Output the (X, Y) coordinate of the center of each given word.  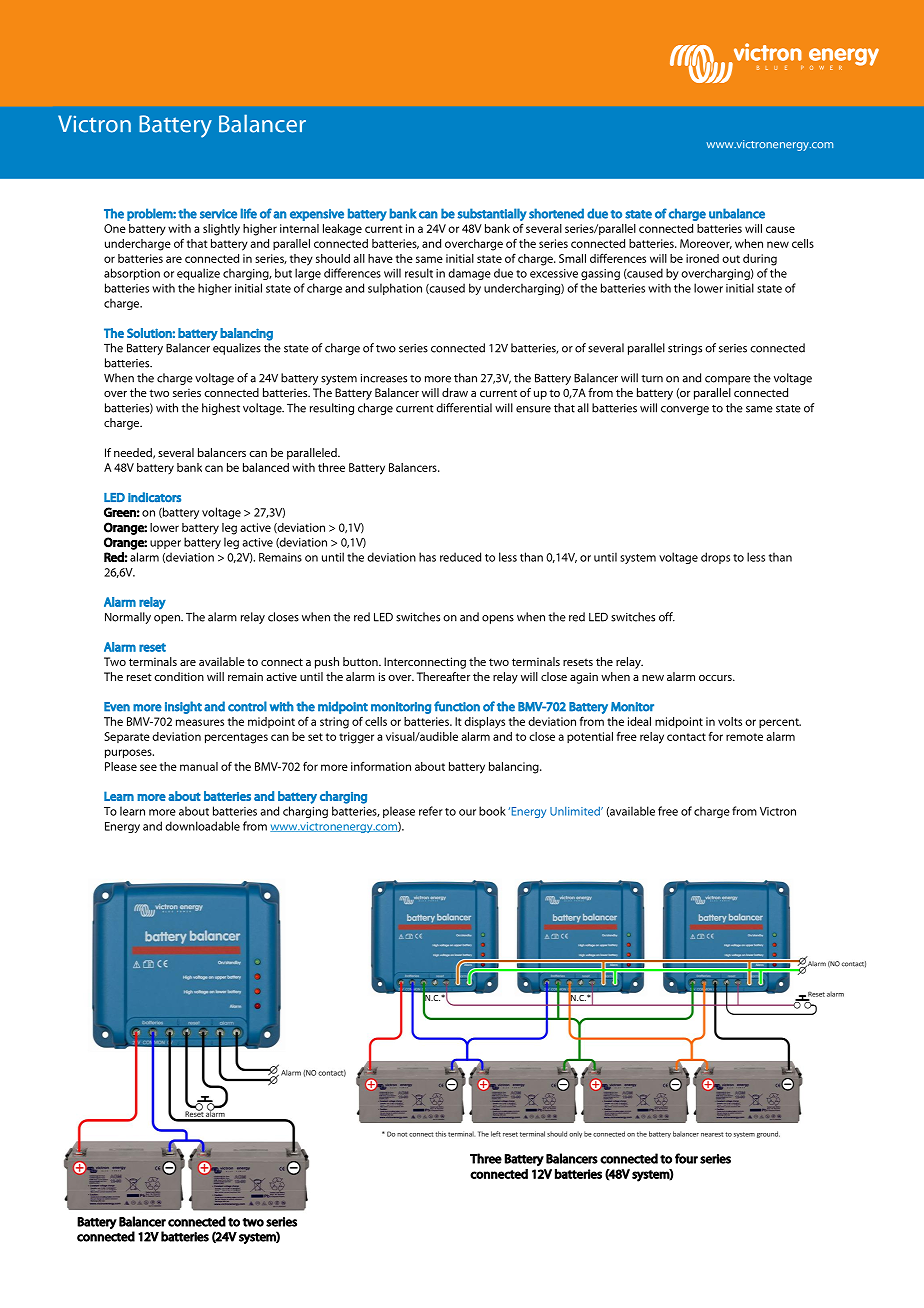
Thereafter (443, 676)
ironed (702, 258)
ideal (639, 721)
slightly (221, 230)
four (686, 1158)
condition (179, 676)
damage (469, 274)
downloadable (202, 826)
